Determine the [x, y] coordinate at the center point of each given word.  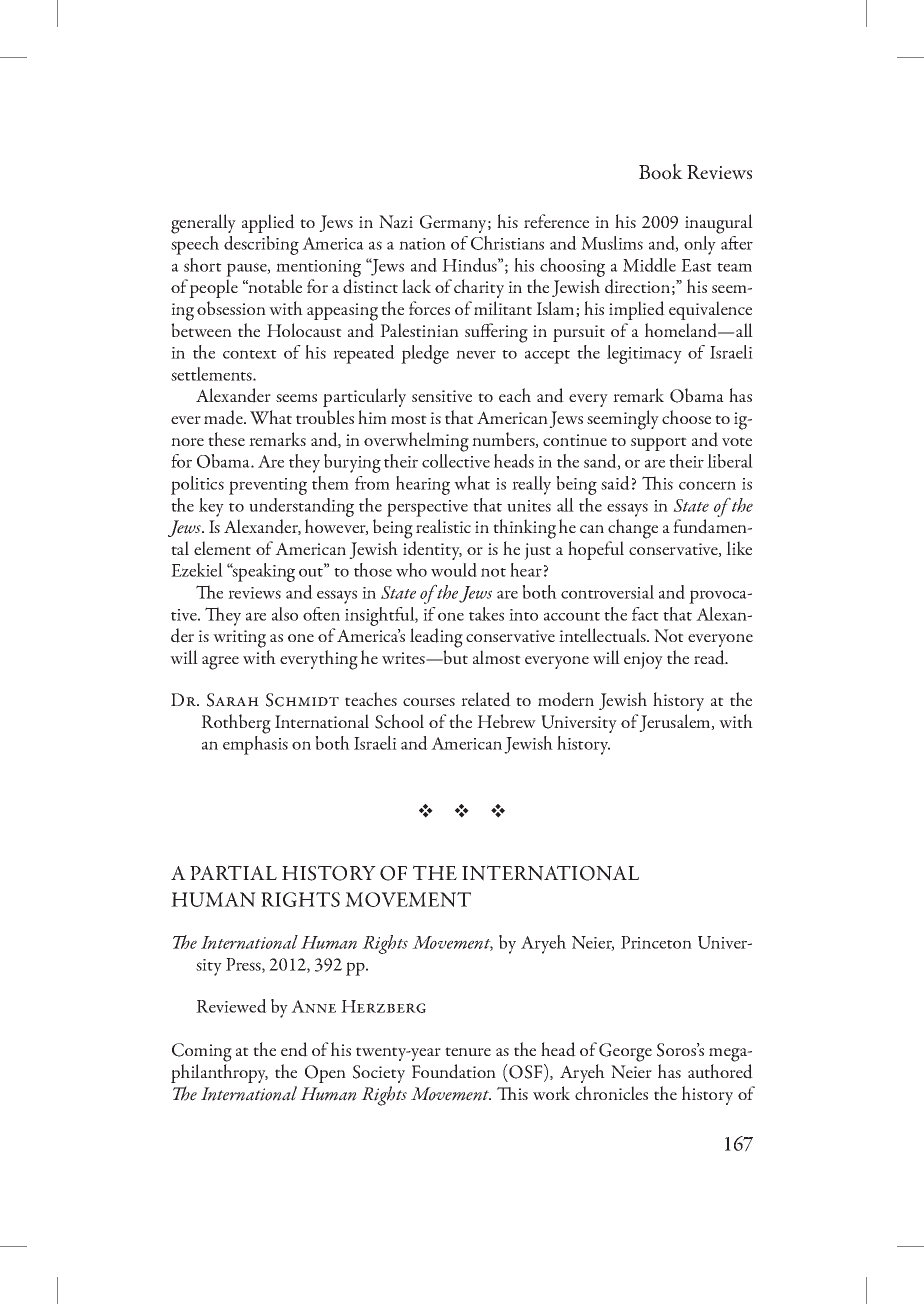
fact [645, 614]
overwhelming [416, 442]
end [294, 1049]
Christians [507, 243]
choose [686, 417]
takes [486, 614]
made [224, 417]
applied [268, 223]
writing [239, 639]
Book [661, 171]
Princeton [656, 942]
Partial [233, 872]
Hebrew [506, 721]
